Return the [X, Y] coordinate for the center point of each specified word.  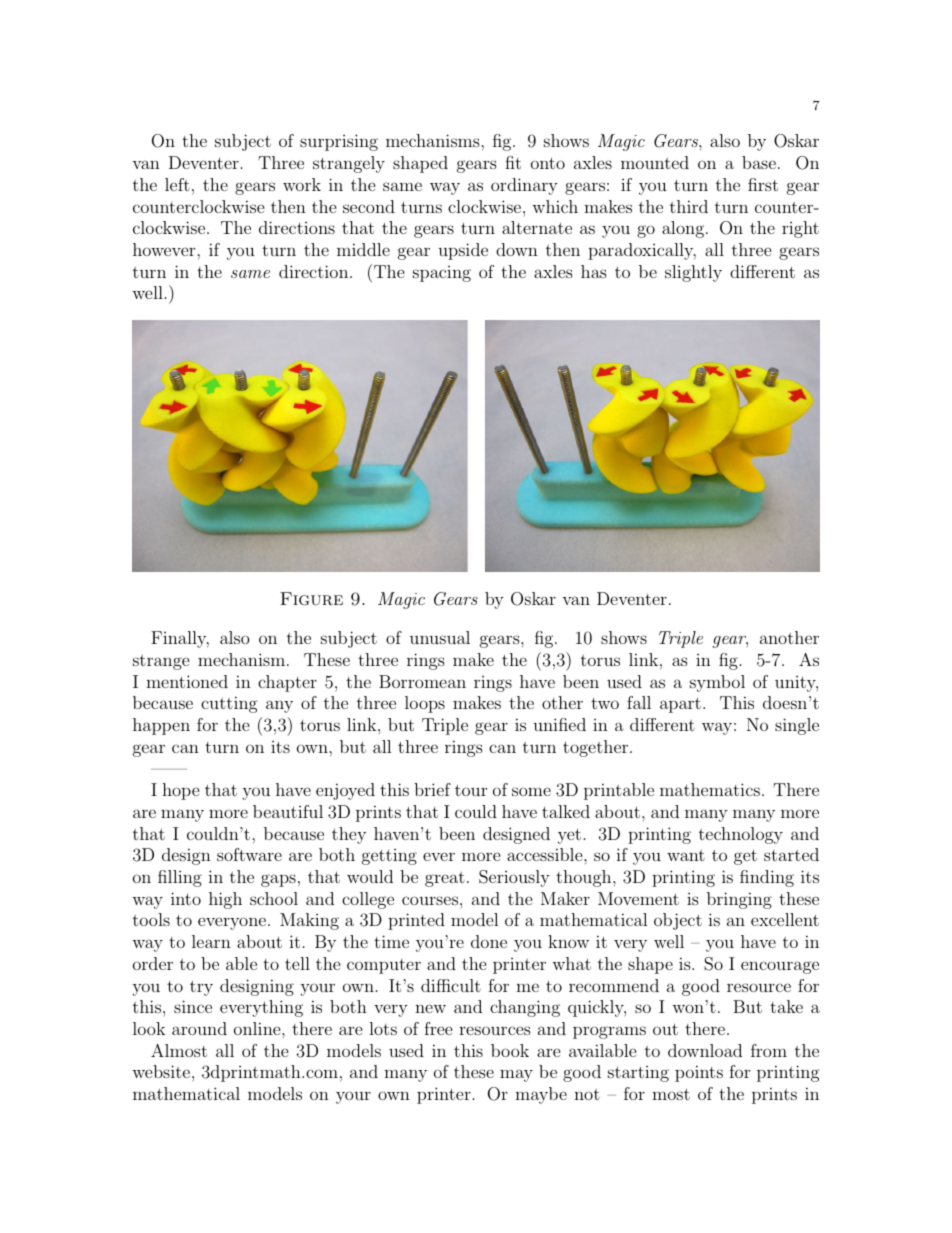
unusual [440, 637]
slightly [693, 273]
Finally [180, 639]
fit [513, 162]
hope [181, 791]
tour [471, 790]
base [759, 162]
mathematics [710, 789]
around [199, 1028]
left [177, 184]
